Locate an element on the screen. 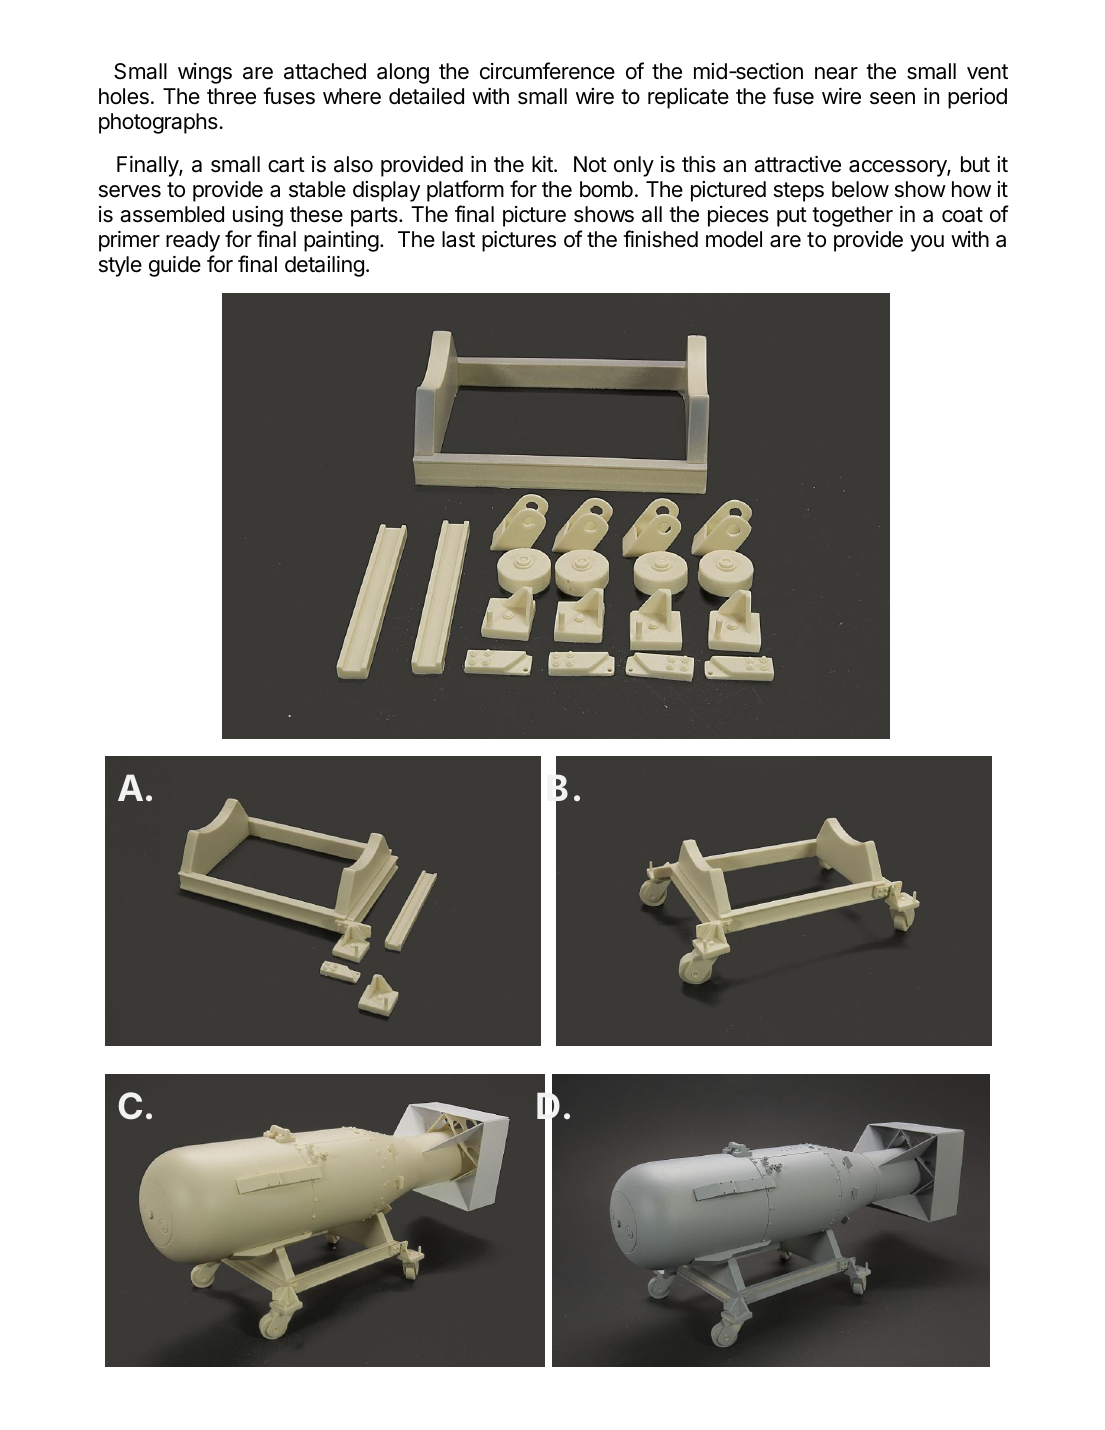 This screenshot has width=1105, height=1430. circumference is located at coordinates (547, 71).
